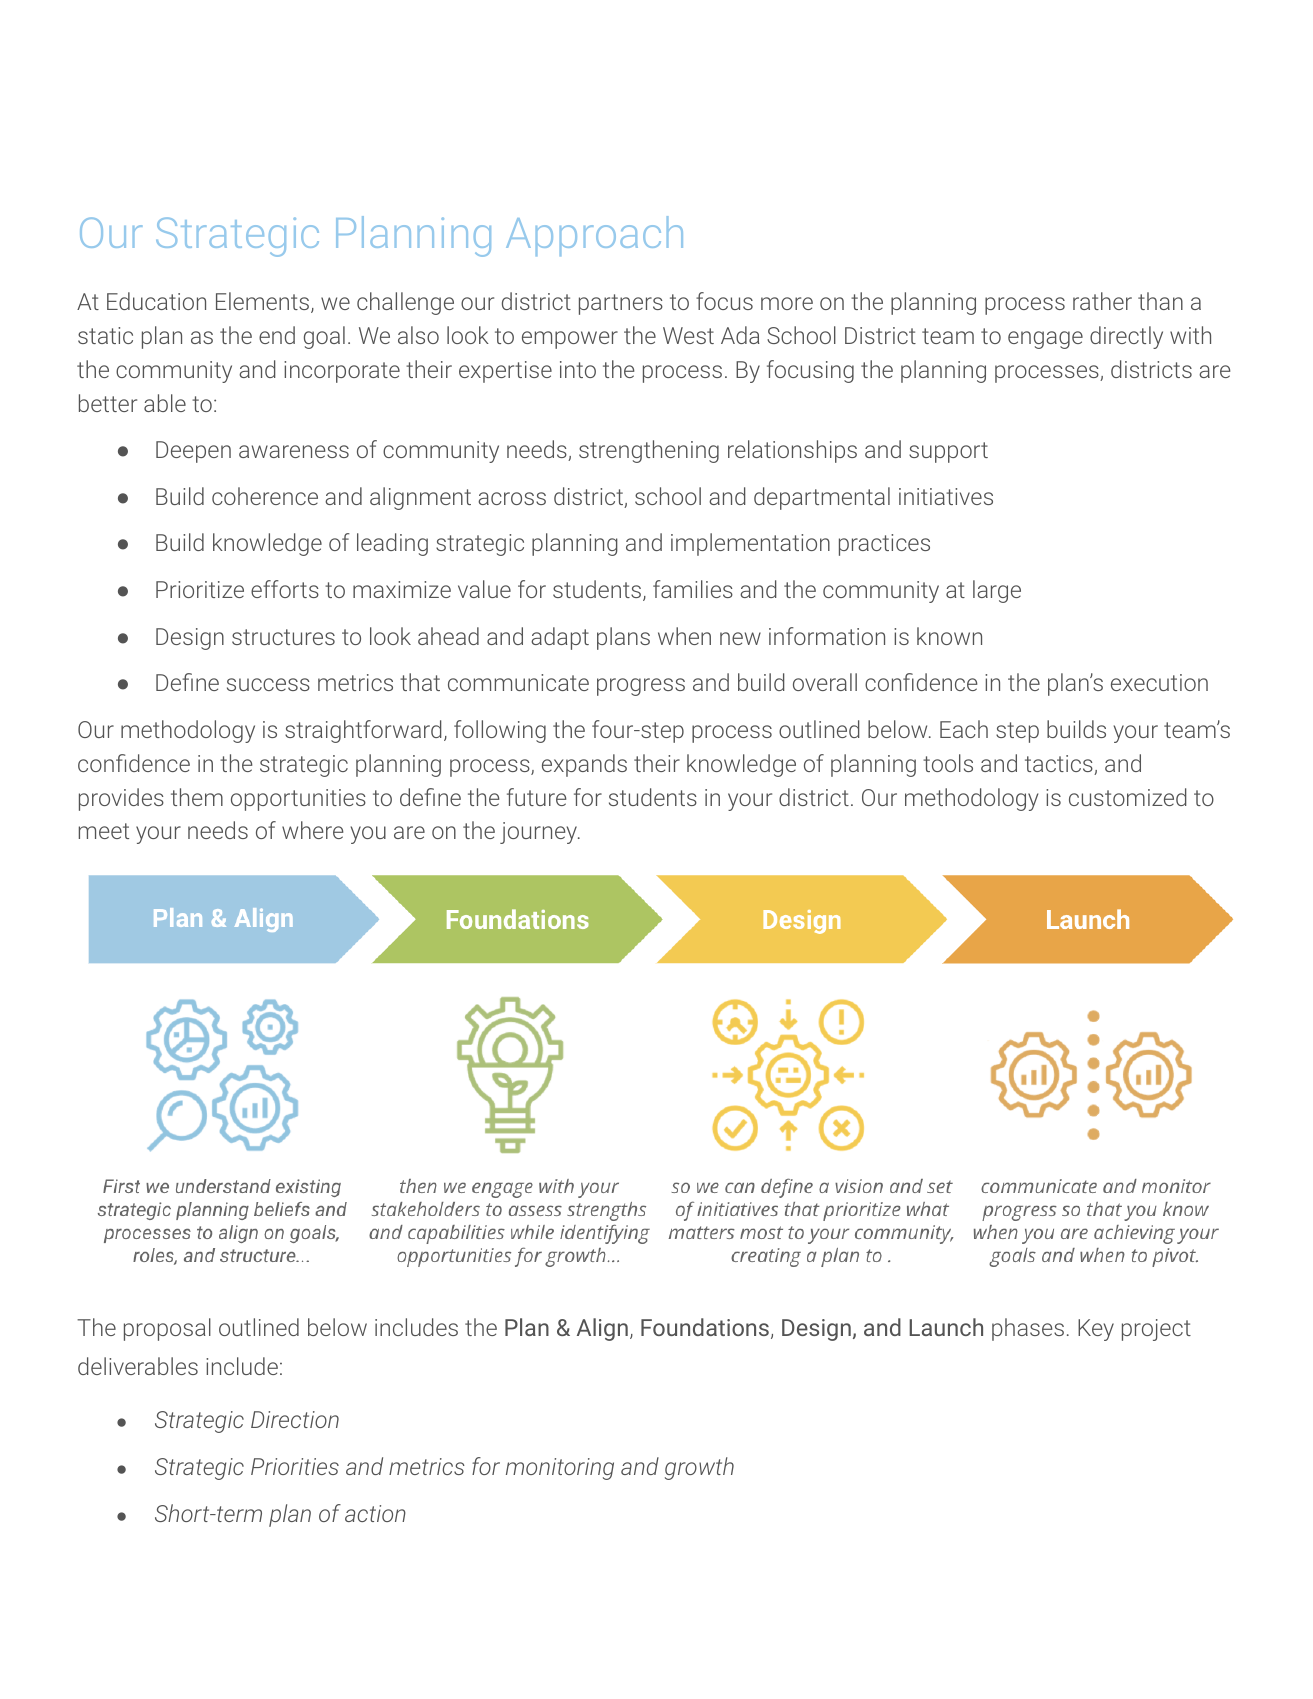 Image resolution: width=1313 pixels, height=1699 pixels. Describe the element at coordinates (699, 1468) in the screenshot. I see `growth` at that location.
